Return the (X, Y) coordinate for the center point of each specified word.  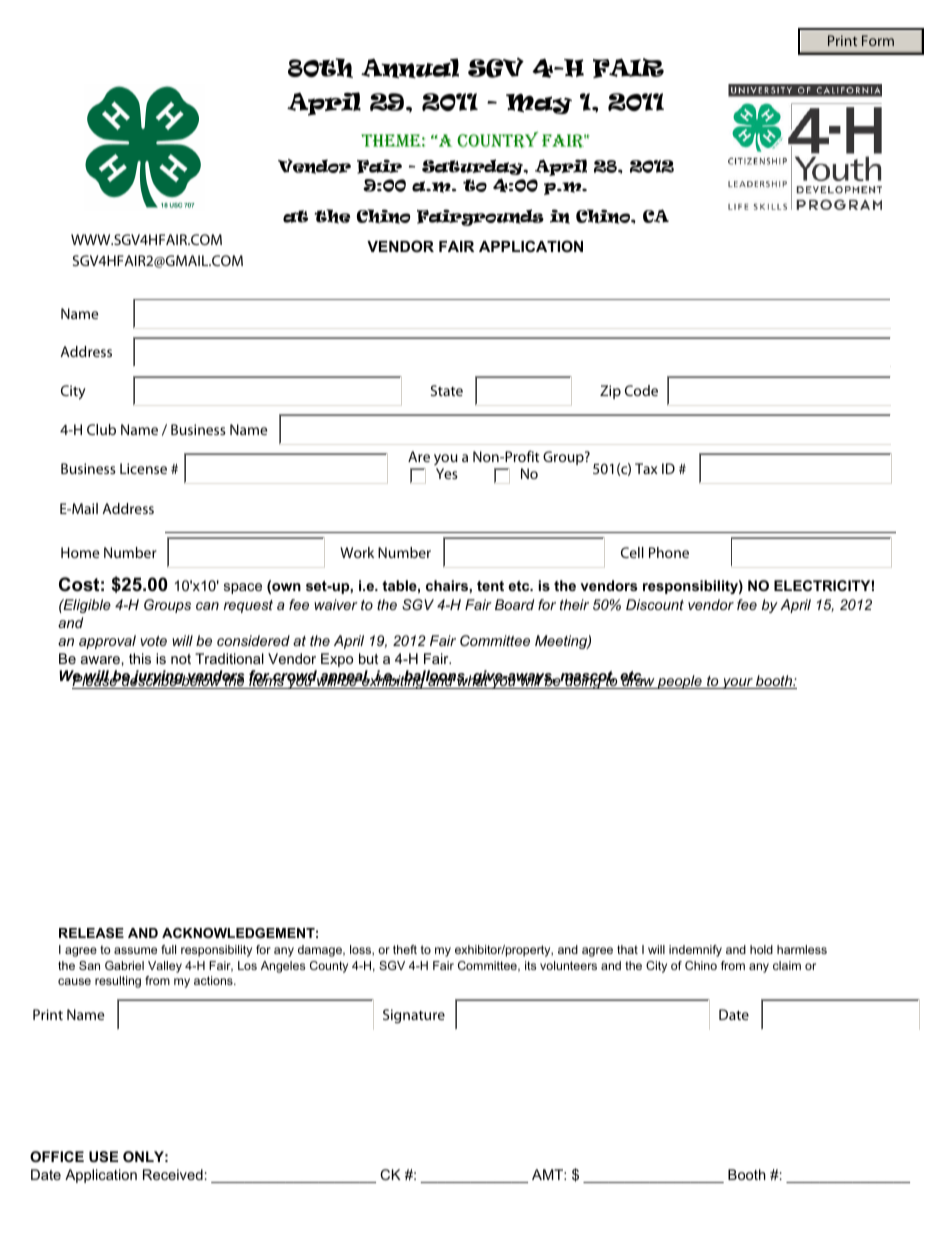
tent (490, 586)
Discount (655, 604)
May (539, 104)
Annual (410, 68)
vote (154, 641)
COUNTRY (497, 139)
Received (173, 1174)
